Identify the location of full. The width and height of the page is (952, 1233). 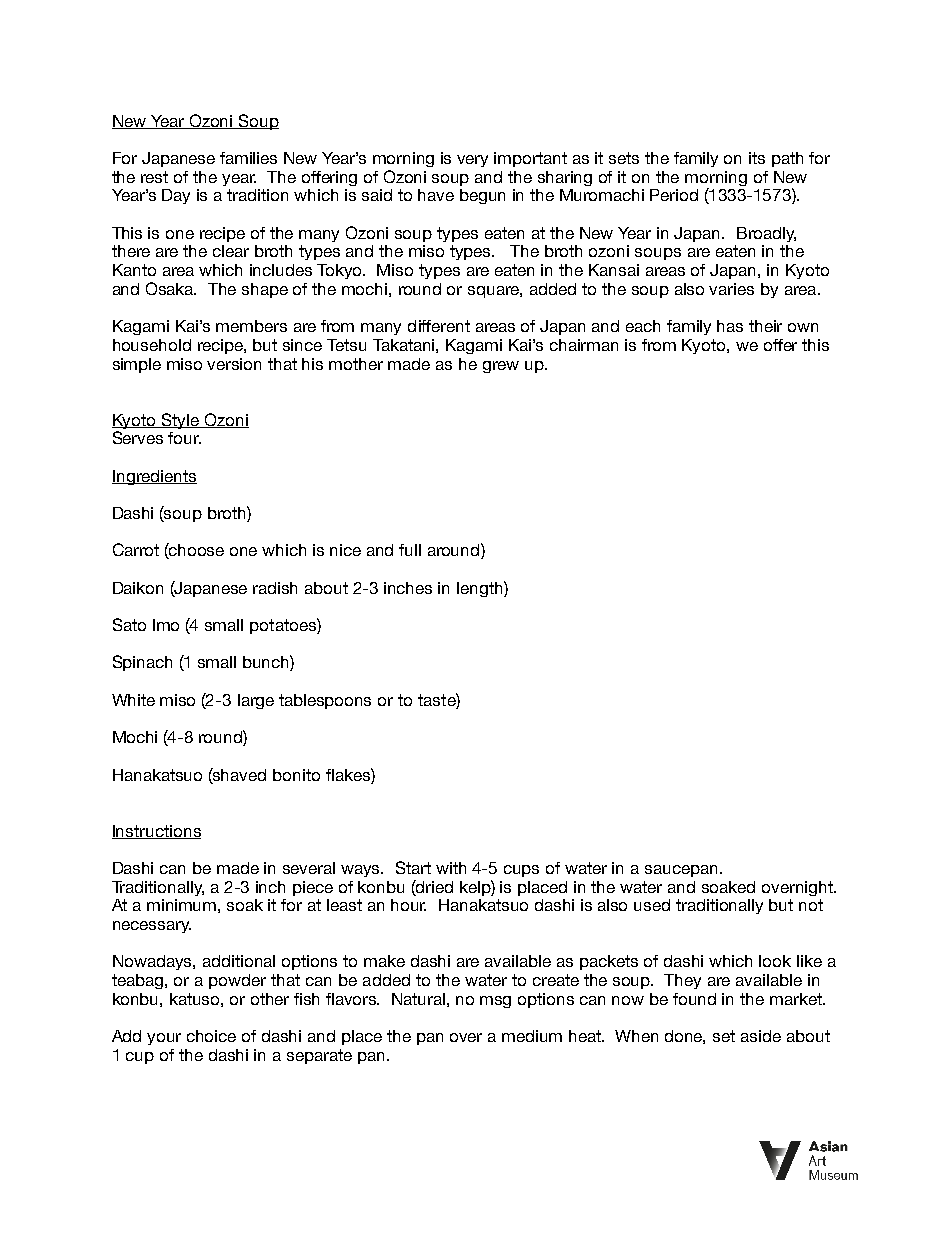
(410, 550).
